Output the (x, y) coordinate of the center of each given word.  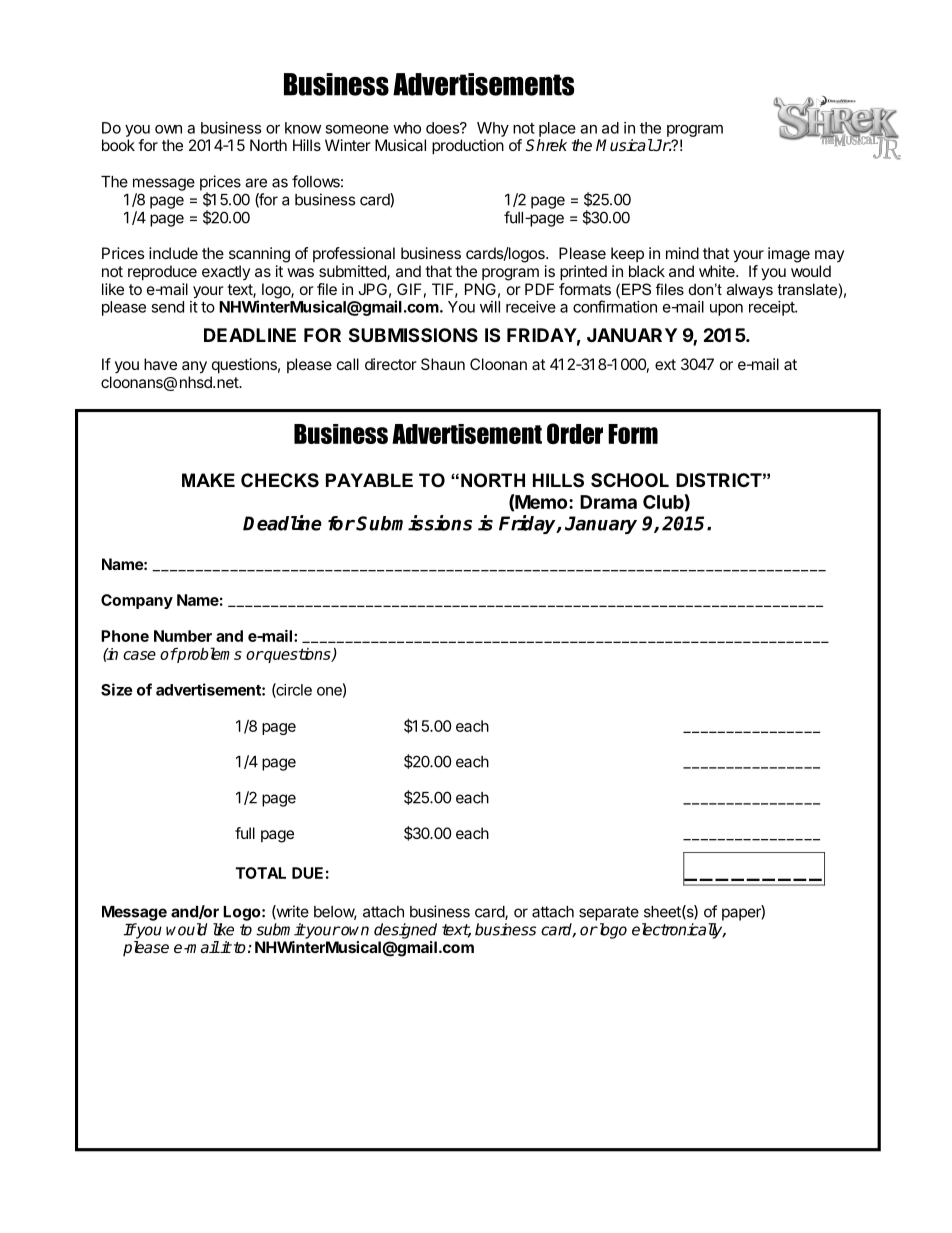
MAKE (208, 480)
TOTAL (261, 873)
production (468, 147)
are (256, 183)
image (789, 255)
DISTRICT (719, 480)
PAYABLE (369, 480)
